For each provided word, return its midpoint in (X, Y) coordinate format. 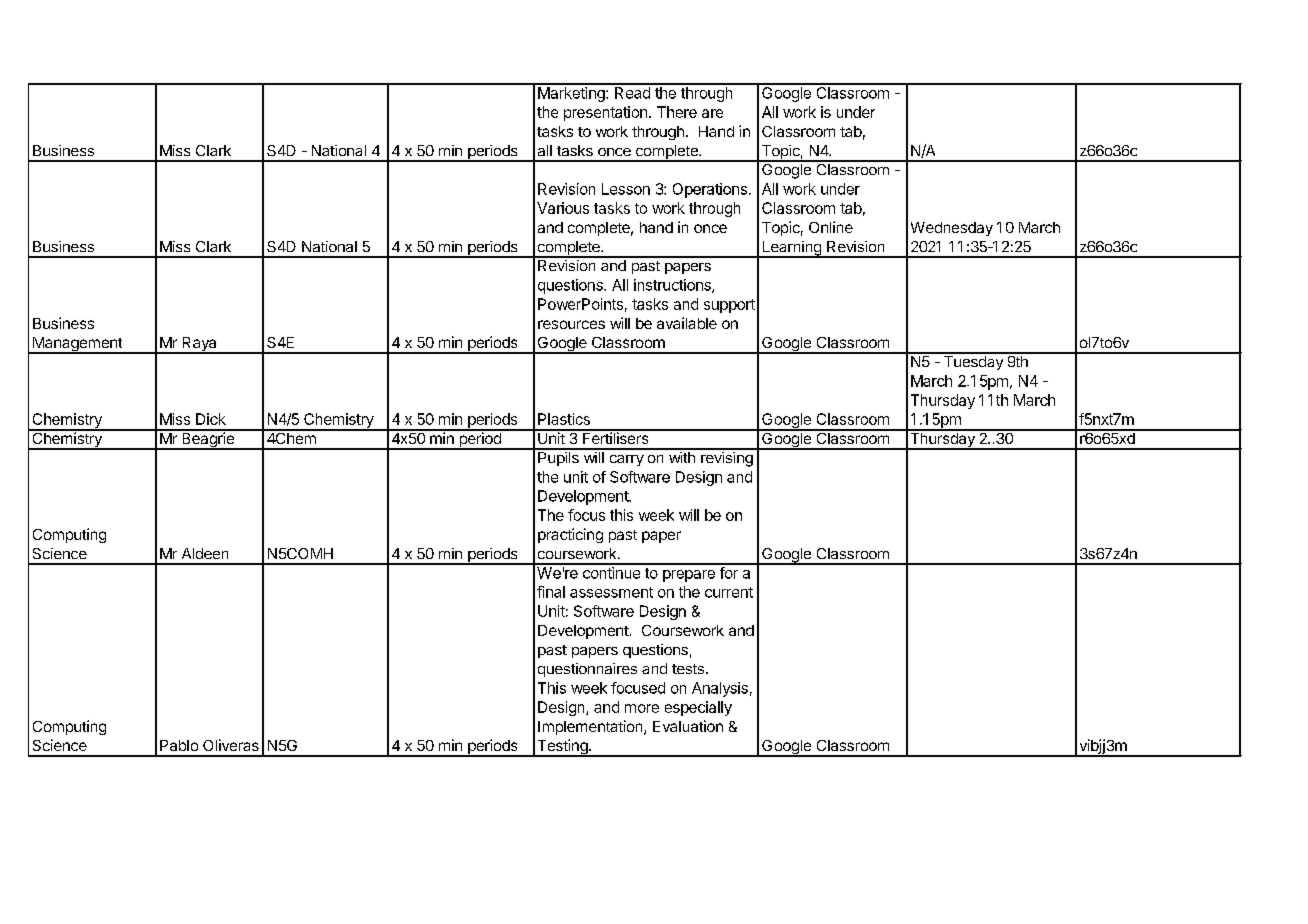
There (677, 112)
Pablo (179, 745)
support (729, 306)
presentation (605, 113)
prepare (689, 576)
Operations (710, 190)
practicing (570, 535)
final (551, 592)
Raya (199, 345)
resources (571, 324)
